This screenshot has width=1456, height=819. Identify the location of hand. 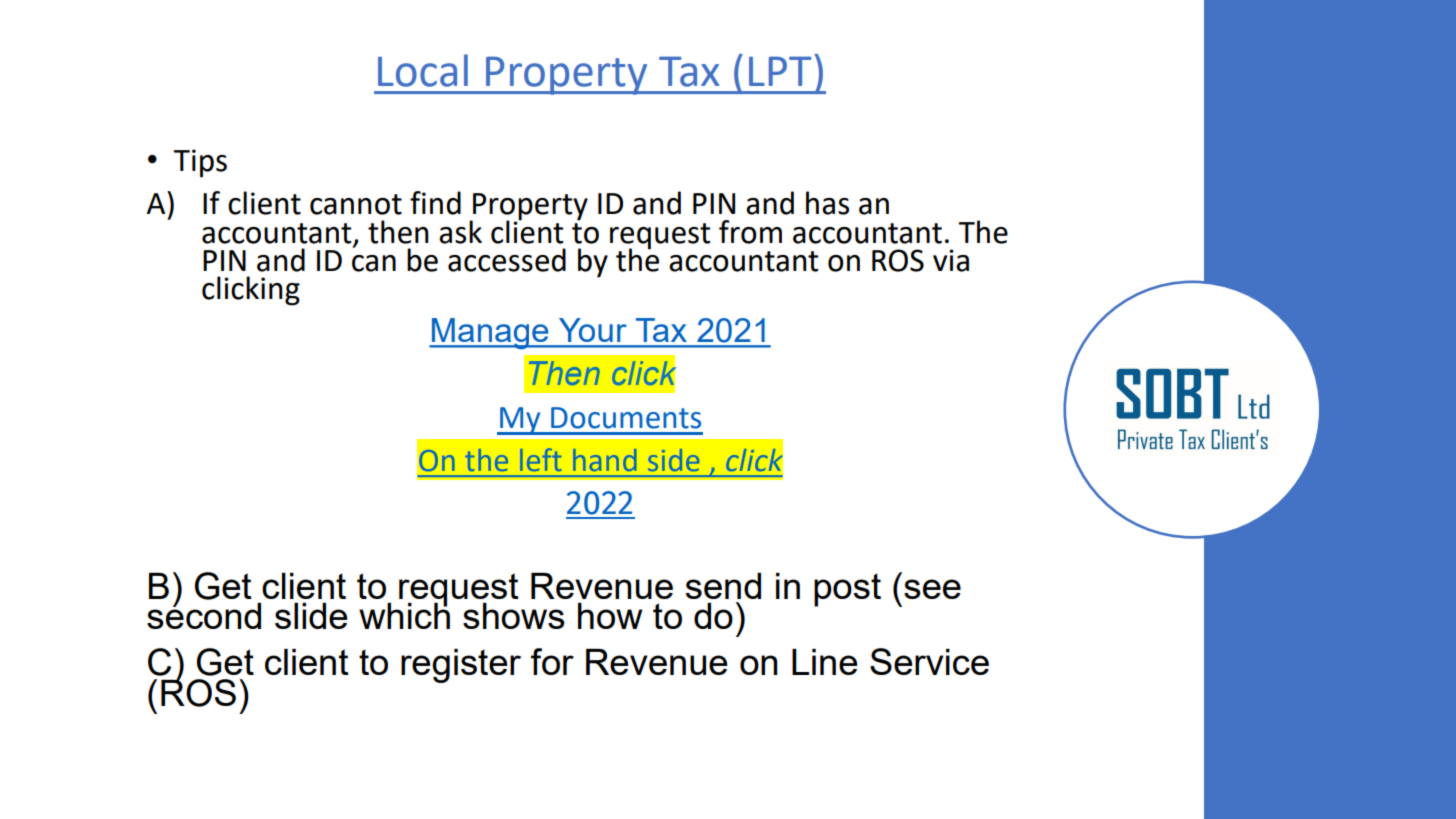
(605, 460).
